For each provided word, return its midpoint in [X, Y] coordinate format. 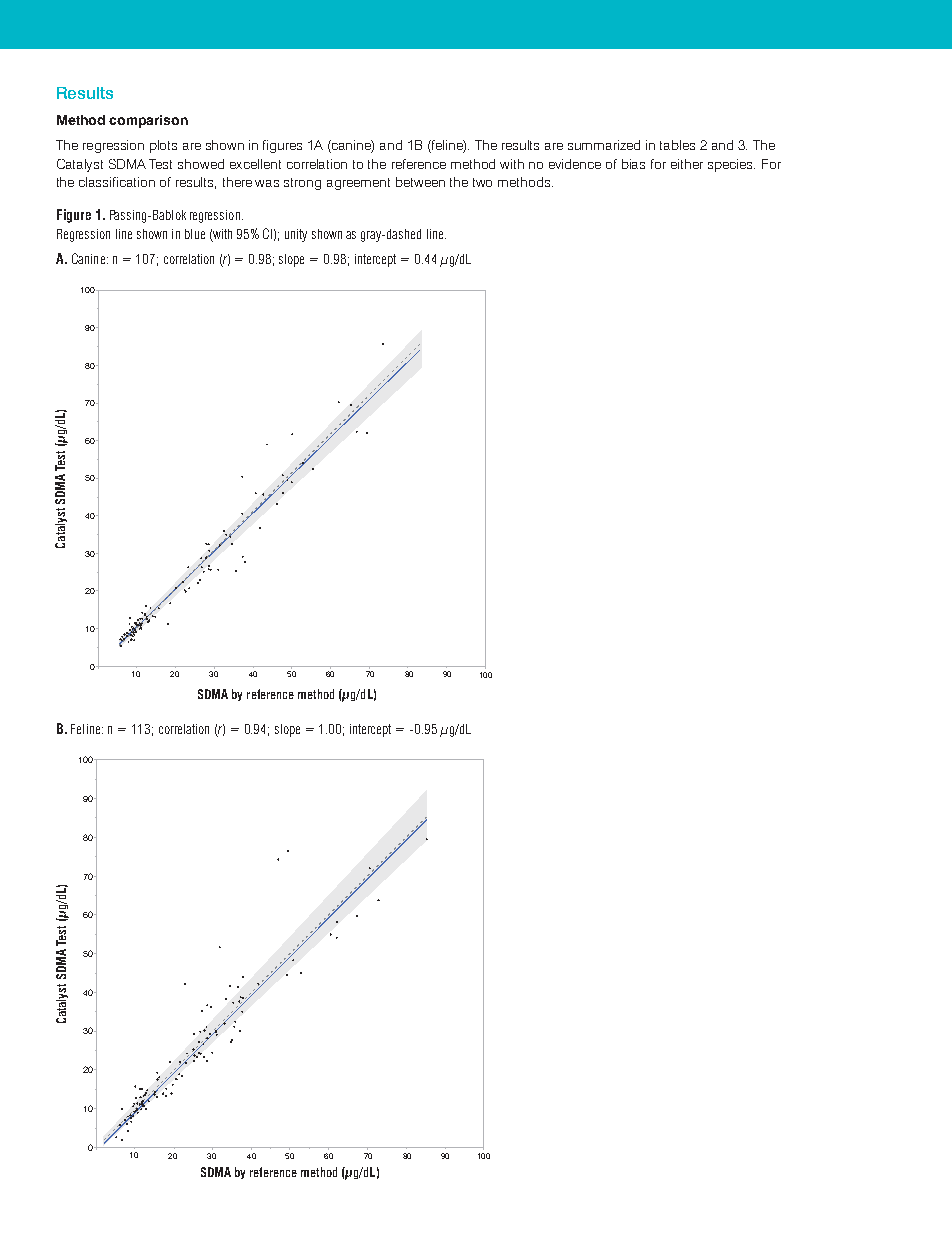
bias [633, 164]
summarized [604, 145]
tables [677, 145]
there [237, 182]
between [420, 182]
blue [195, 234]
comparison [148, 121]
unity [296, 235]
